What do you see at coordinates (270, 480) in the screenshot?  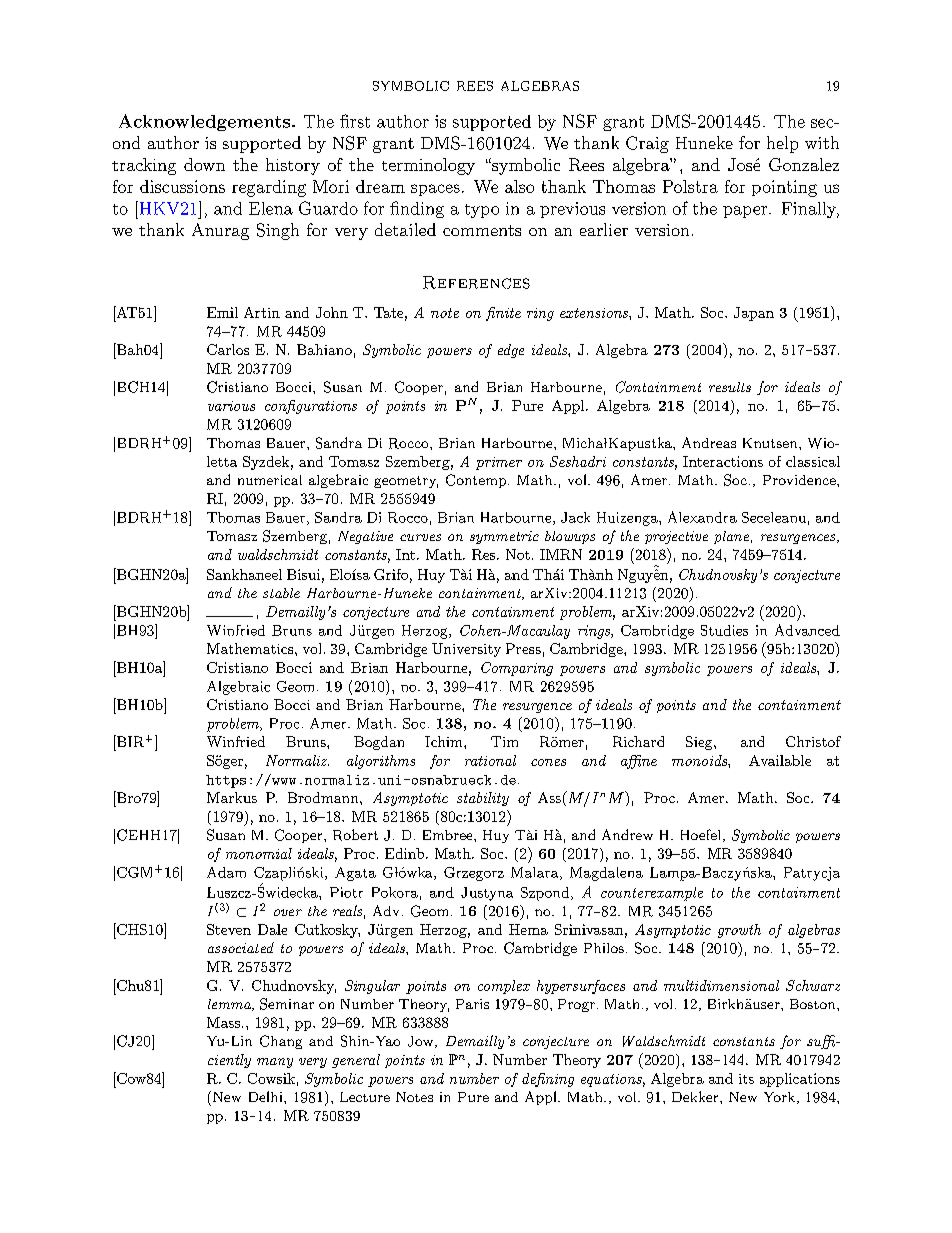 I see `numerical` at bounding box center [270, 480].
